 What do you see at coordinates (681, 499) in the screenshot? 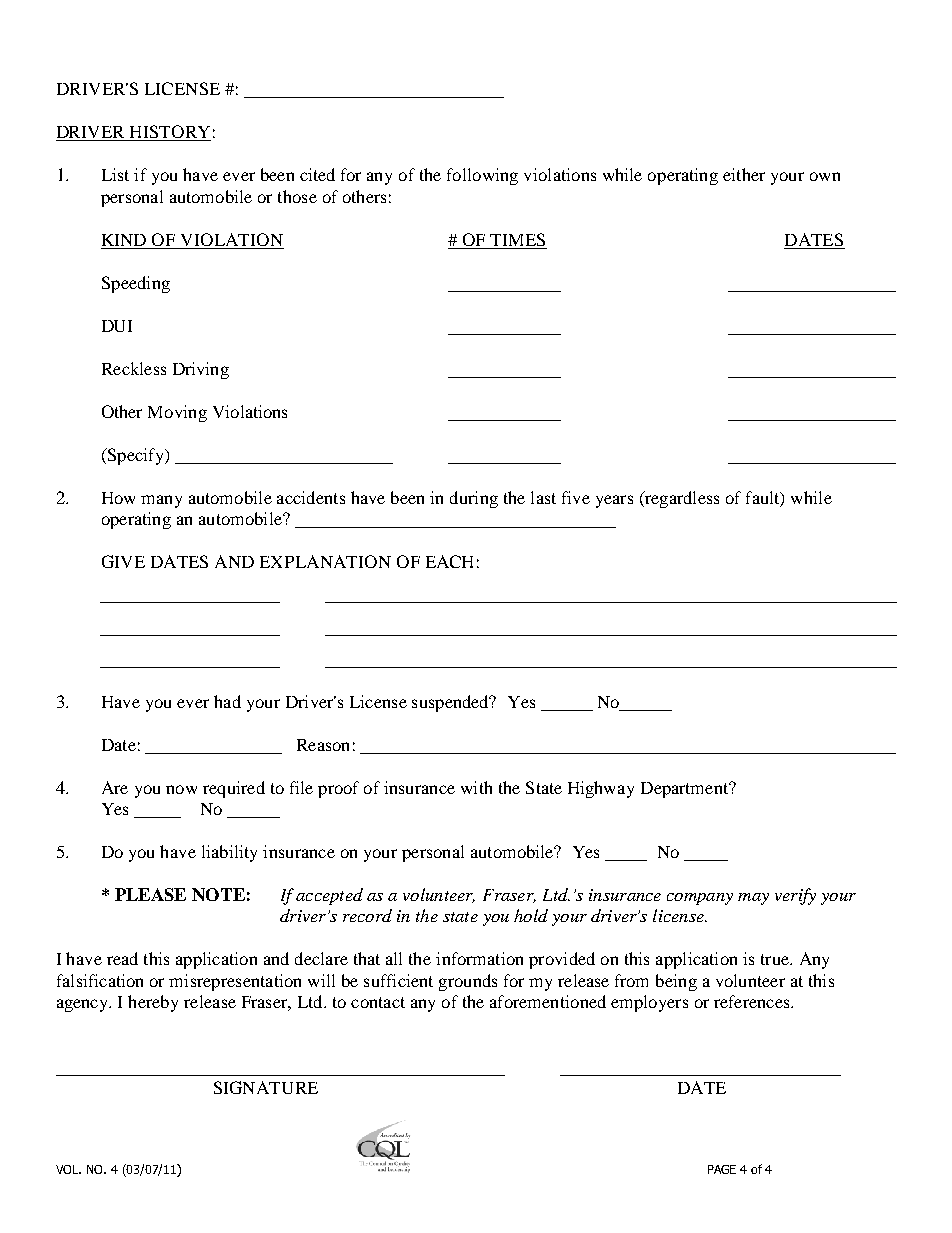
I see `regardless` at bounding box center [681, 499].
